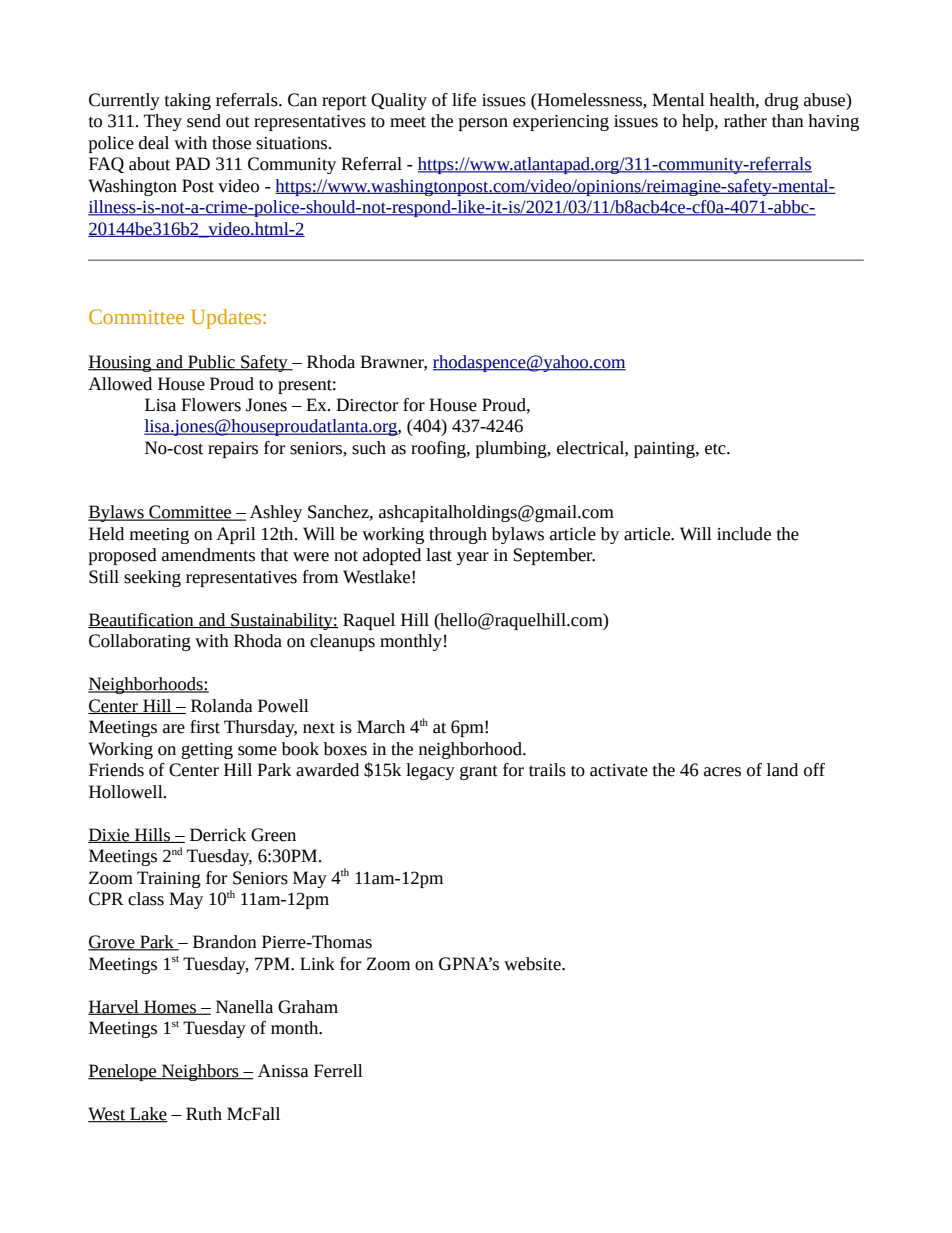  What do you see at coordinates (204, 121) in the page?
I see `send` at bounding box center [204, 121].
